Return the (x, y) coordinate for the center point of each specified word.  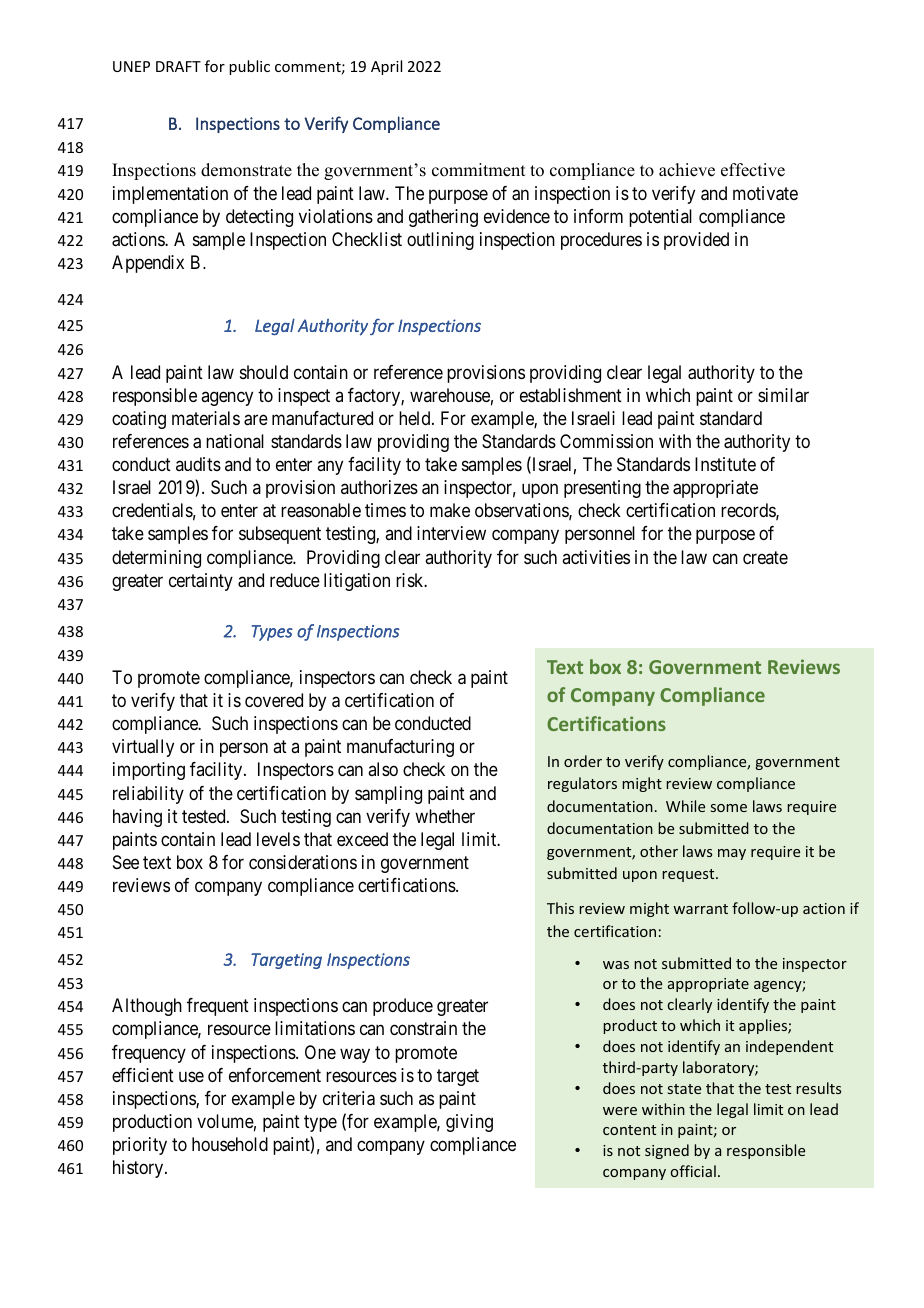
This (560, 908)
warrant (700, 909)
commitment (478, 170)
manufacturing (400, 748)
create (765, 557)
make (450, 510)
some (729, 808)
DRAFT (178, 66)
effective (753, 170)
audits (198, 464)
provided (696, 241)
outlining (440, 241)
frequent (218, 1007)
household (230, 1144)
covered (274, 700)
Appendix (148, 264)
